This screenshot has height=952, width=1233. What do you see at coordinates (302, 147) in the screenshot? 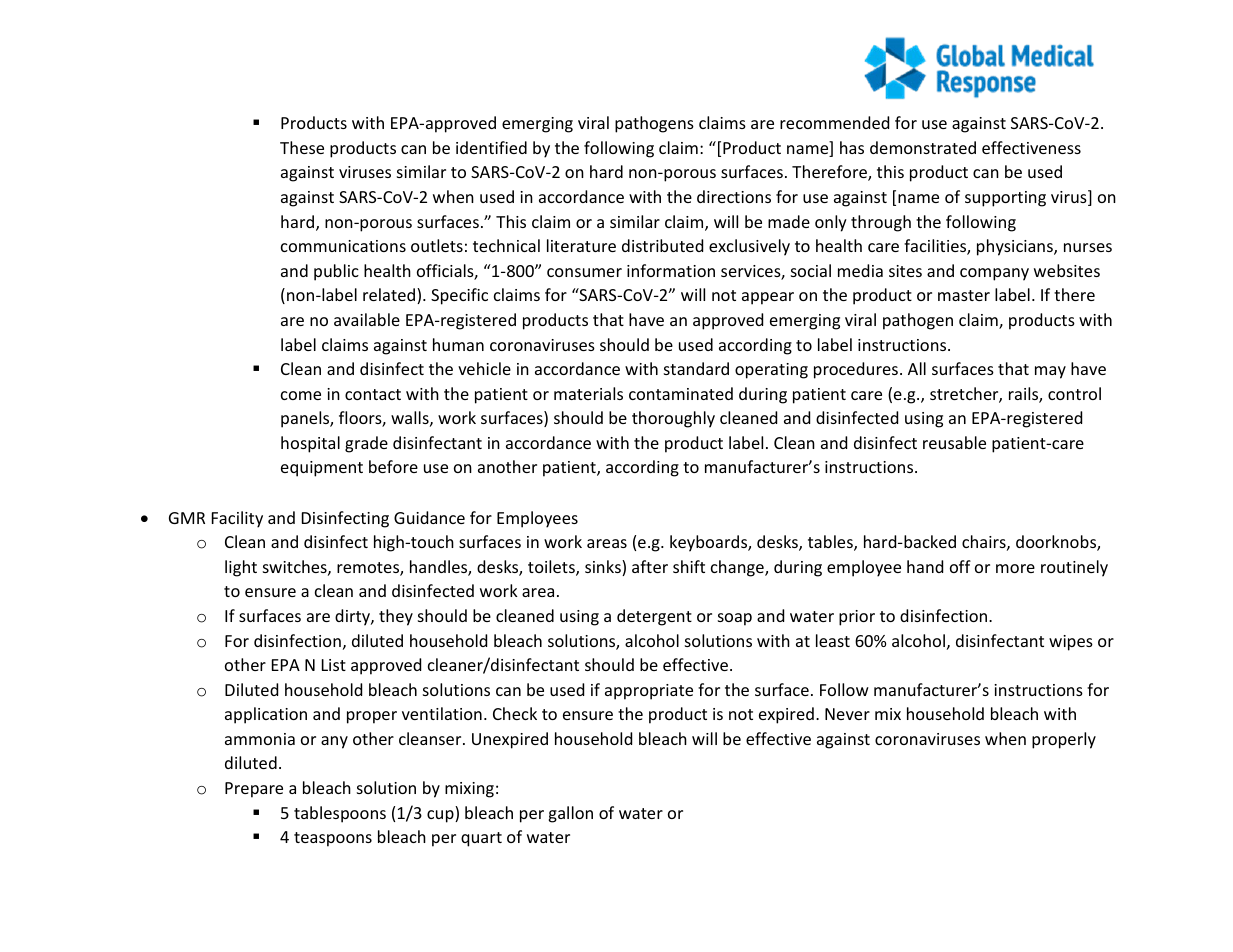
I see `These` at bounding box center [302, 147].
